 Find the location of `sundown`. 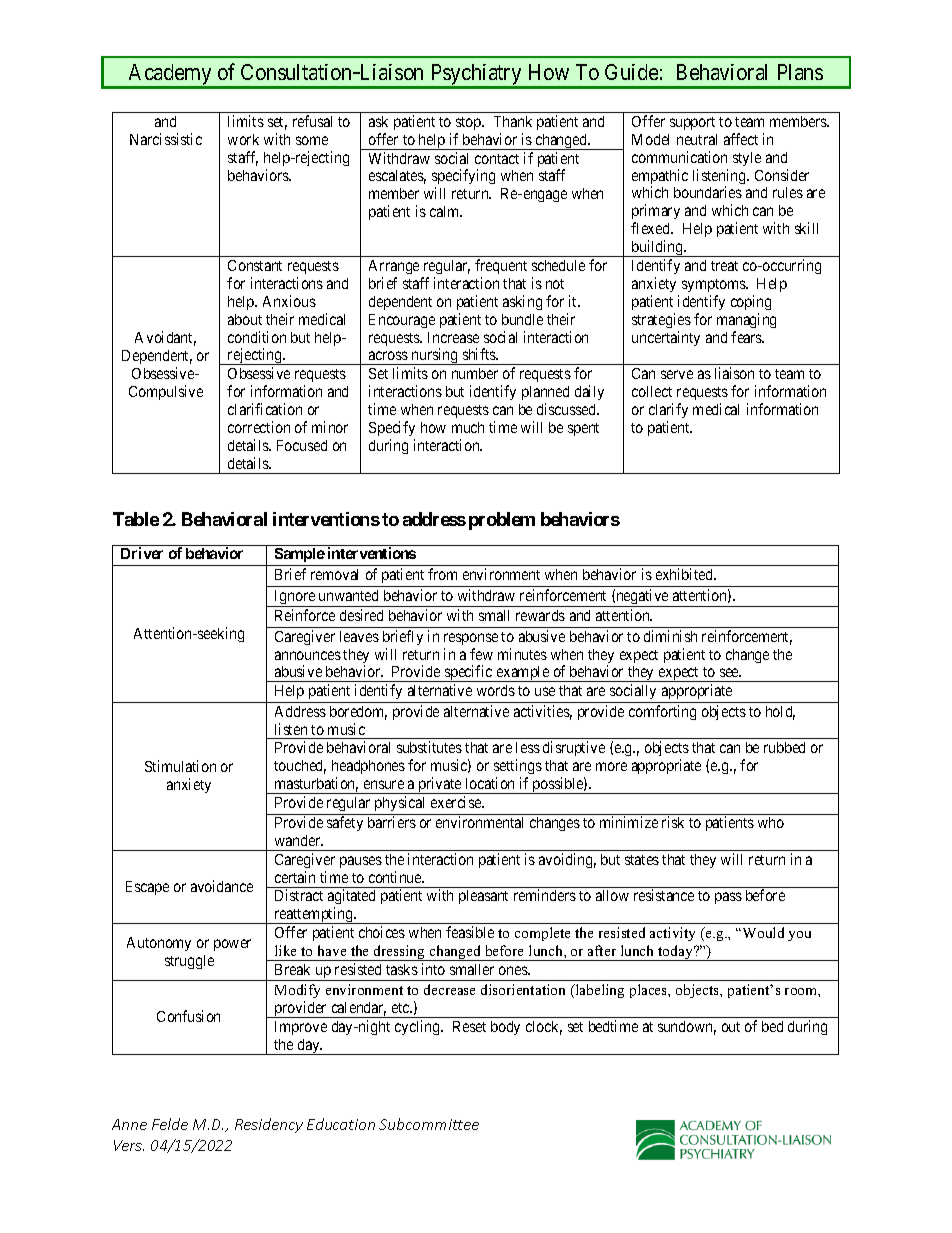

sundown is located at coordinates (687, 1028).
